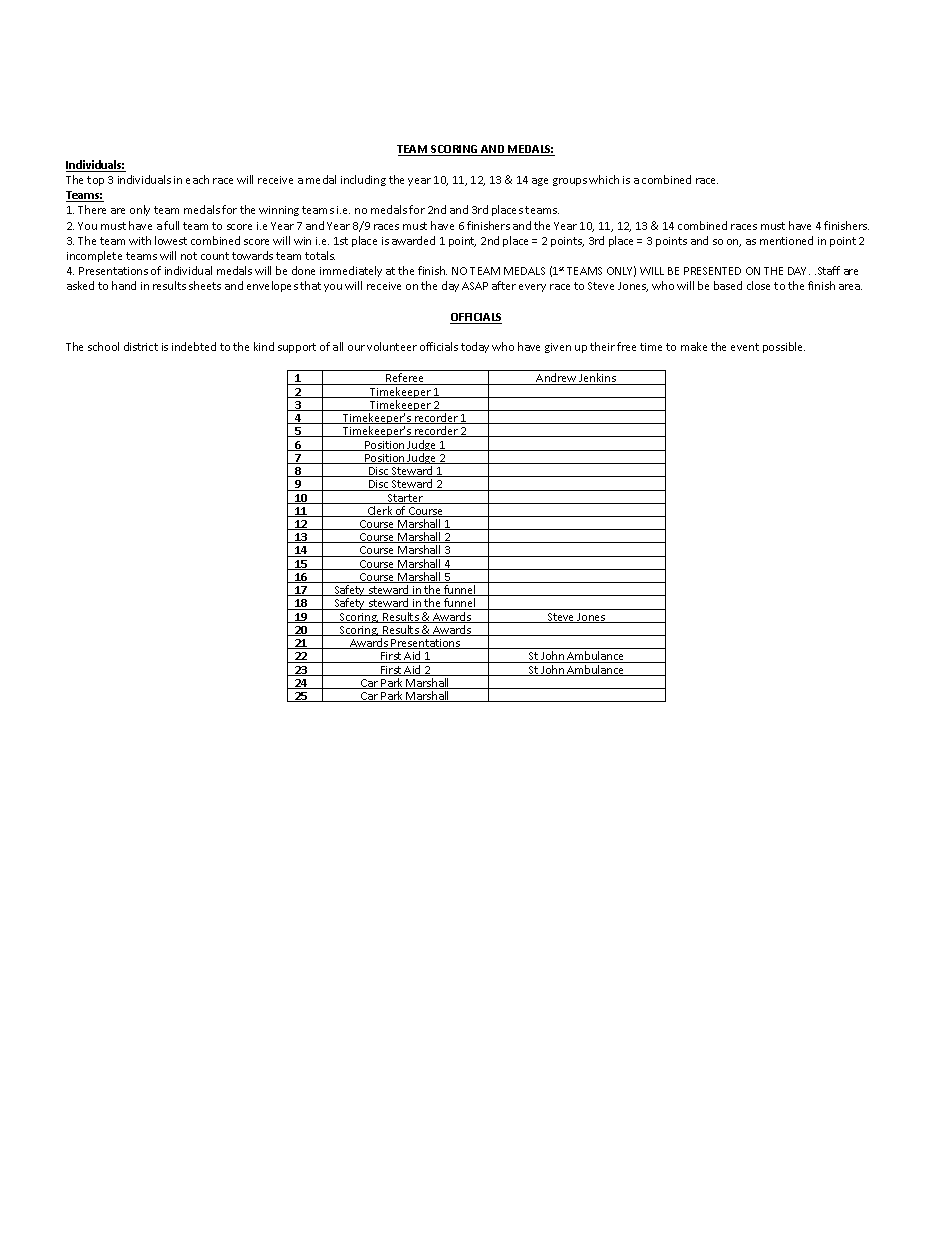  What do you see at coordinates (475, 347) in the screenshot?
I see `today` at bounding box center [475, 347].
